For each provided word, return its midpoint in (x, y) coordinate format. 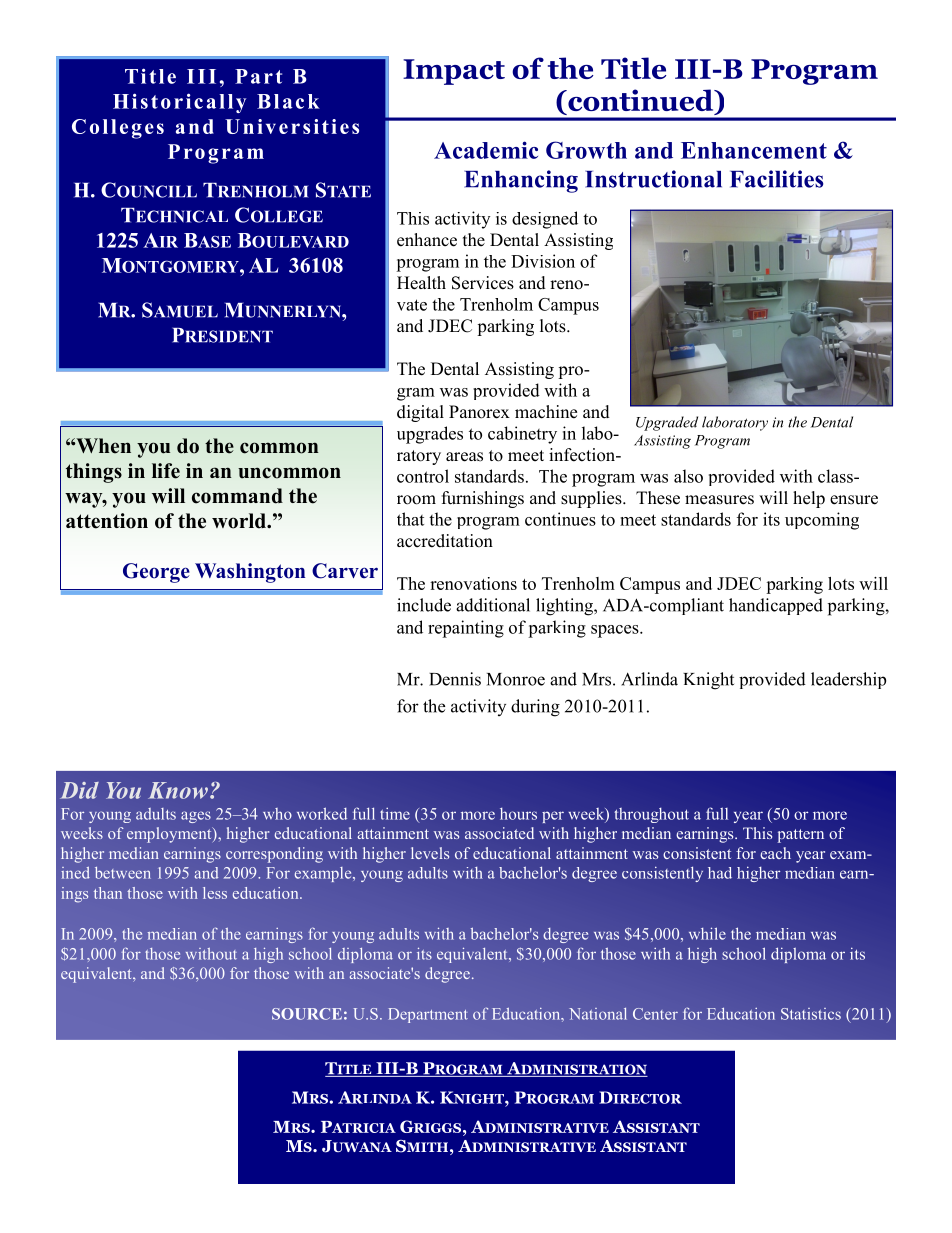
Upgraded (667, 423)
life (166, 471)
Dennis (455, 679)
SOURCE (307, 1014)
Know (178, 790)
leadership (848, 680)
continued (641, 101)
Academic (486, 150)
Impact (454, 72)
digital (420, 413)
